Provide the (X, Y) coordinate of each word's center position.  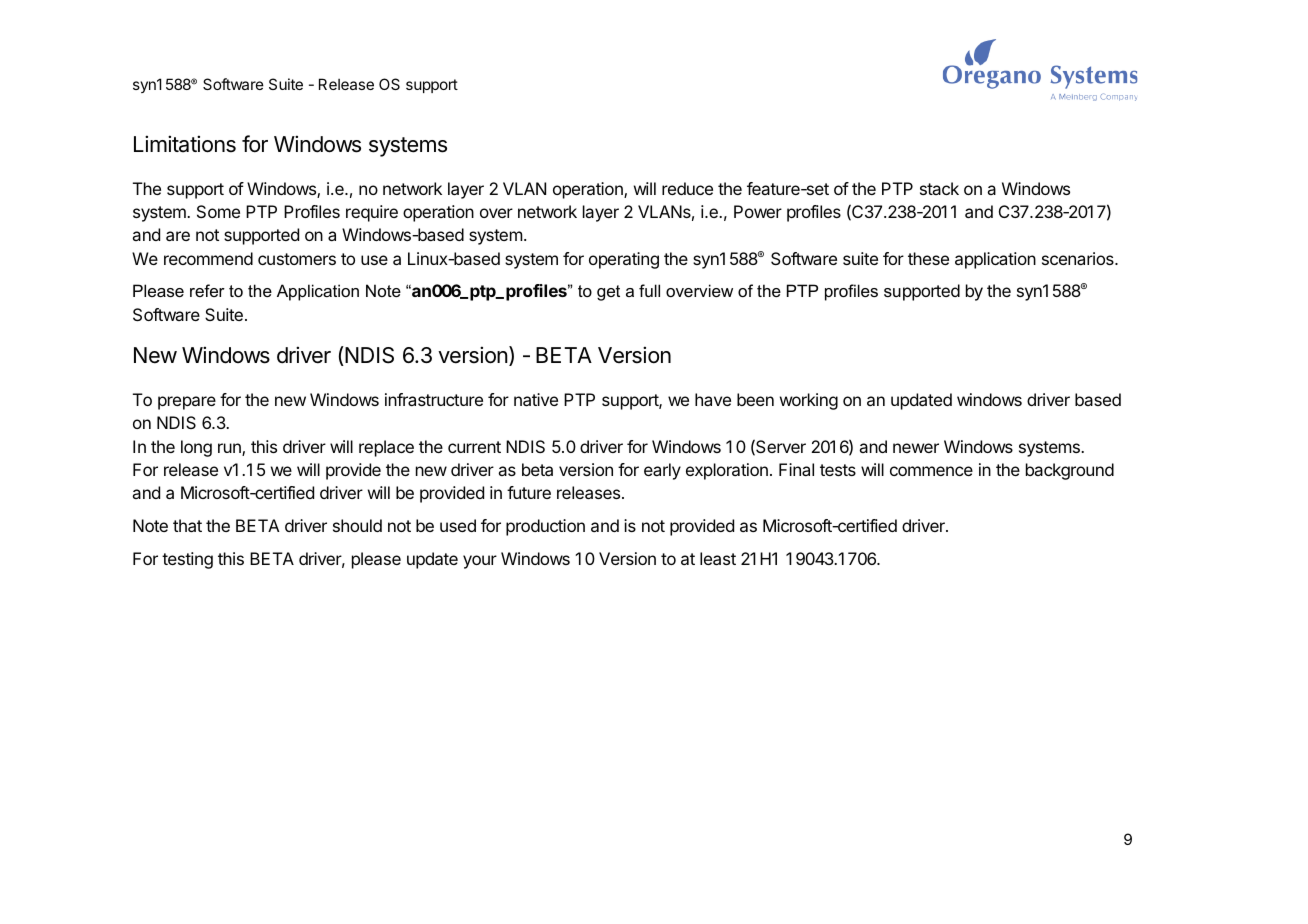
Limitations (185, 144)
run (230, 449)
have (713, 399)
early (662, 471)
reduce (687, 188)
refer (207, 290)
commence (931, 471)
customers (297, 259)
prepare (187, 403)
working (809, 401)
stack (939, 188)
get (608, 293)
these (928, 258)
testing (187, 560)
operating (624, 260)
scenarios (1079, 258)
